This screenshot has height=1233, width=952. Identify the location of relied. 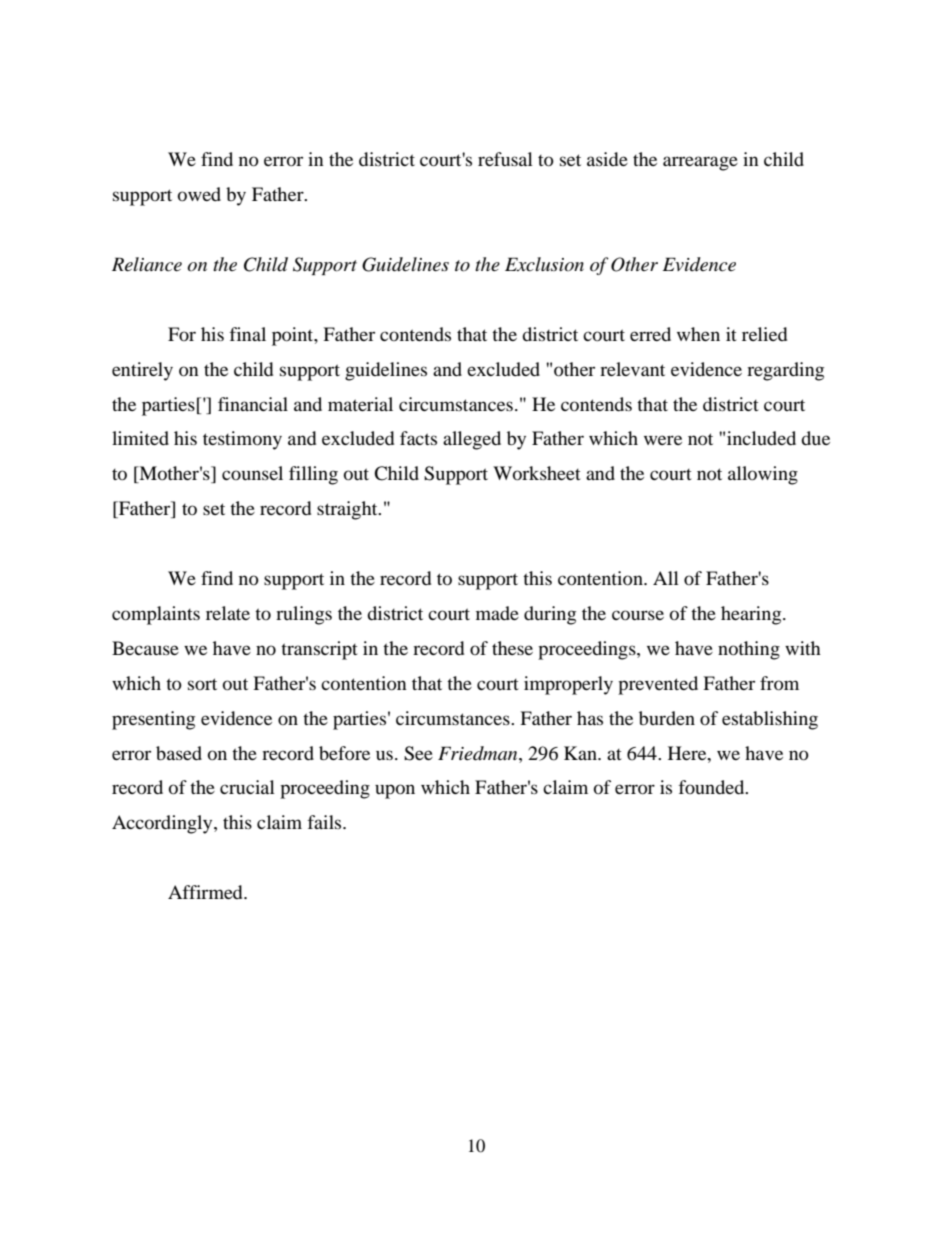
(764, 334).
